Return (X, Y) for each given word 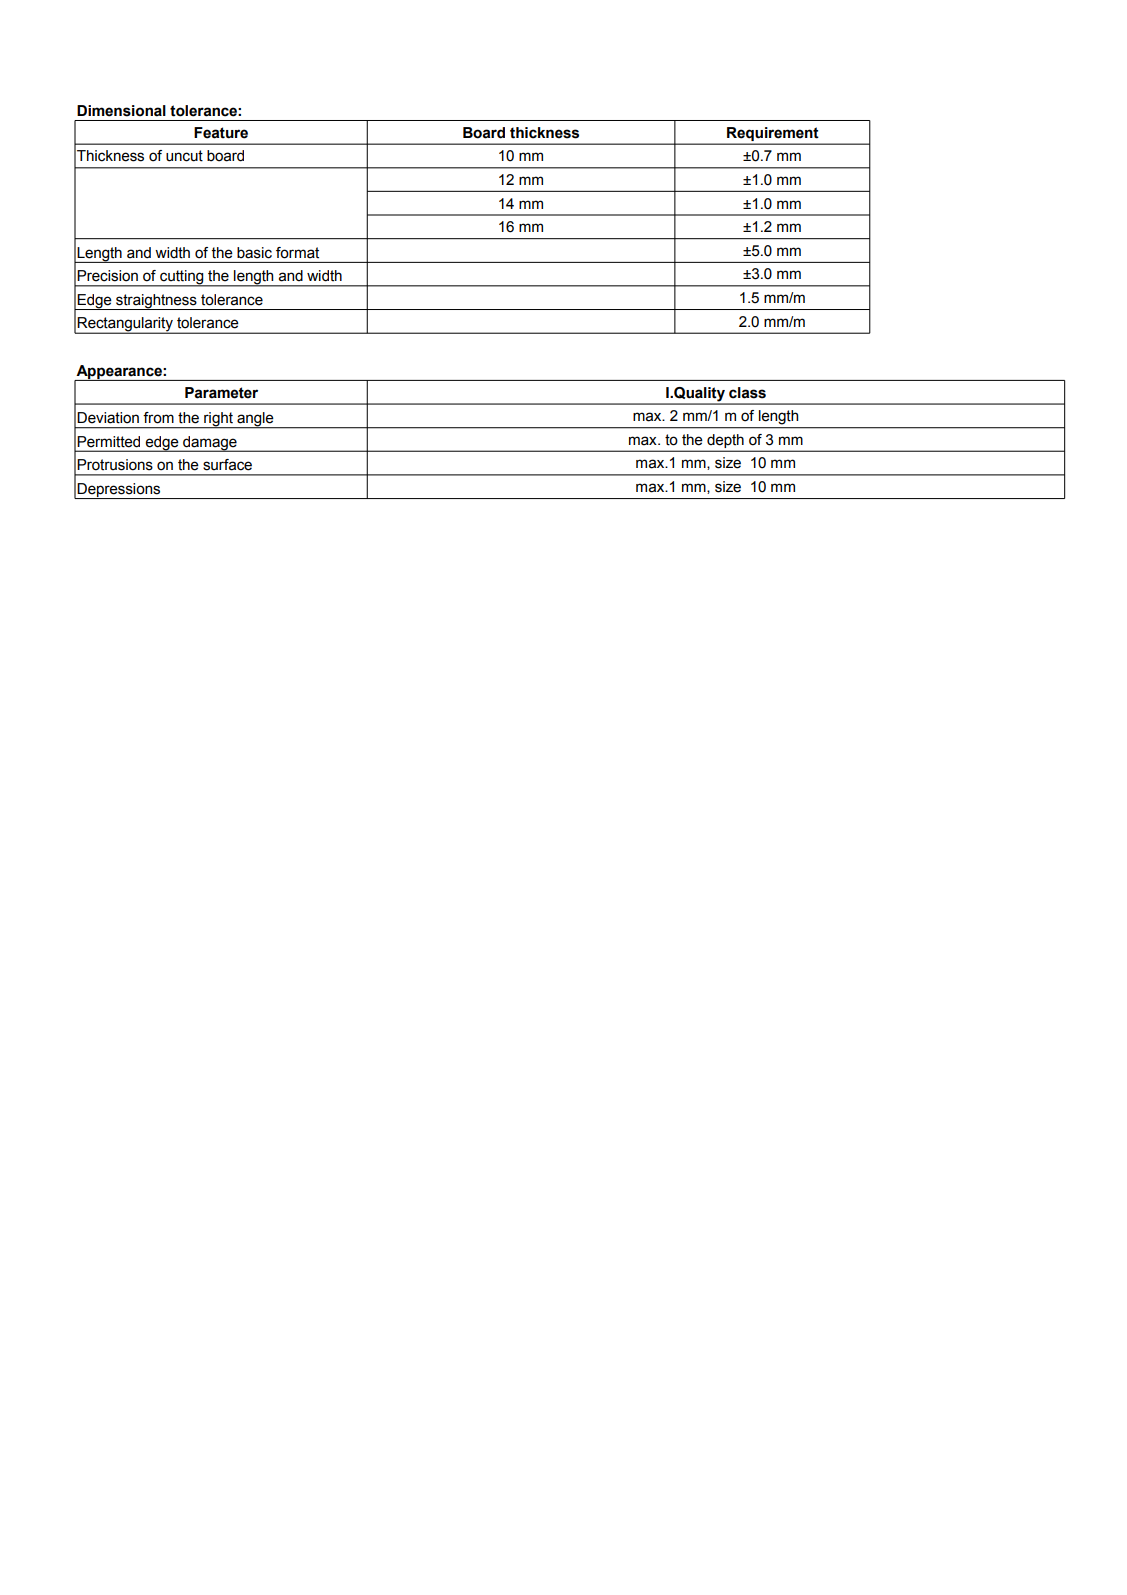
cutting (182, 278)
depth (725, 441)
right (218, 420)
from (158, 418)
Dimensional (121, 111)
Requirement (772, 134)
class (747, 393)
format (297, 253)
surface (227, 465)
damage (210, 444)
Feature (221, 133)
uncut (184, 156)
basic (254, 253)
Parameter (221, 393)
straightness (156, 302)
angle (255, 420)
